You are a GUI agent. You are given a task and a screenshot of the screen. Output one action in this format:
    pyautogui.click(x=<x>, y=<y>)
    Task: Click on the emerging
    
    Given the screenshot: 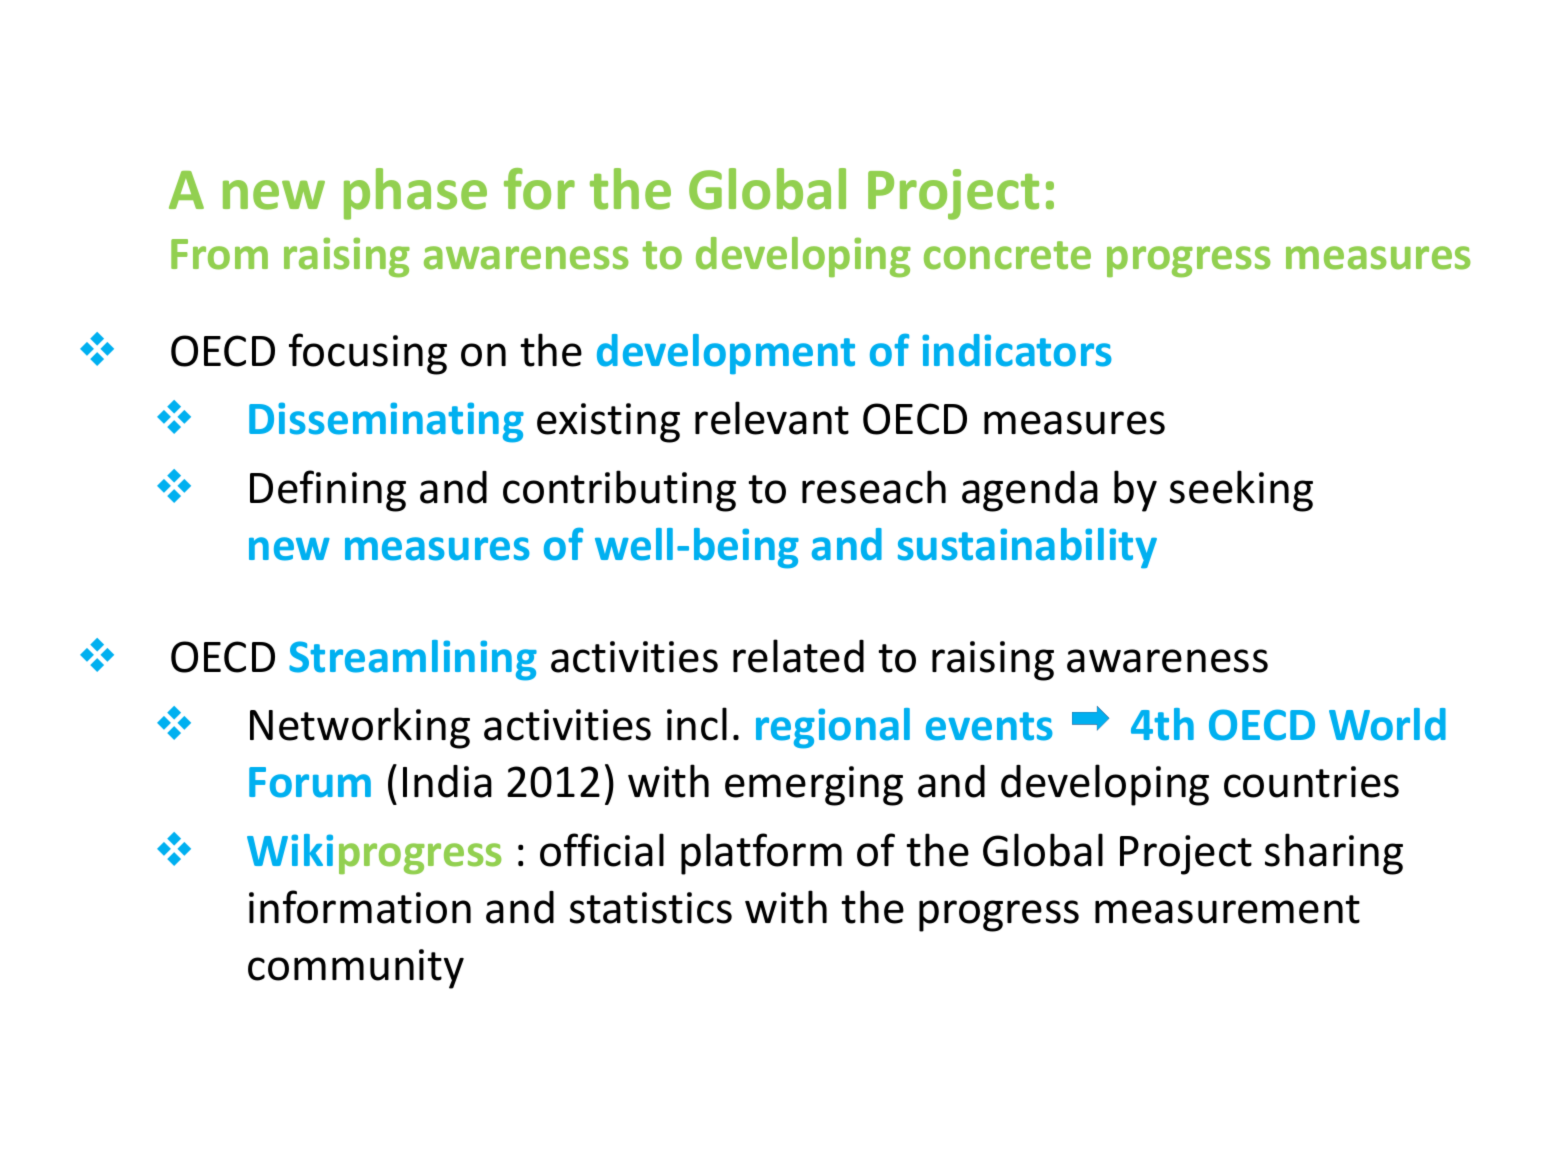 What is the action you would take?
    pyautogui.click(x=814, y=786)
